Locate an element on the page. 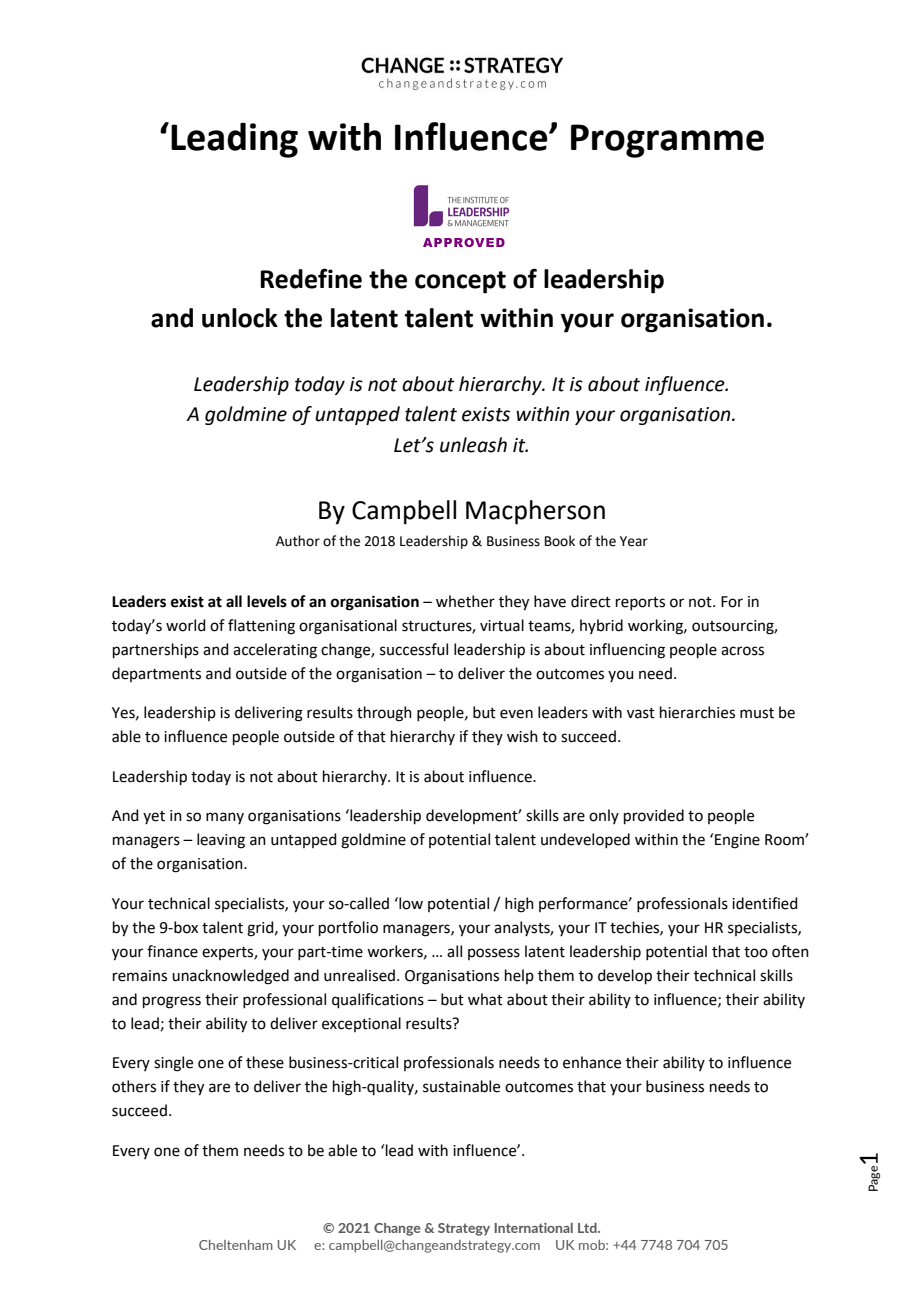 The image size is (924, 1308). hierarchies is located at coordinates (697, 712).
